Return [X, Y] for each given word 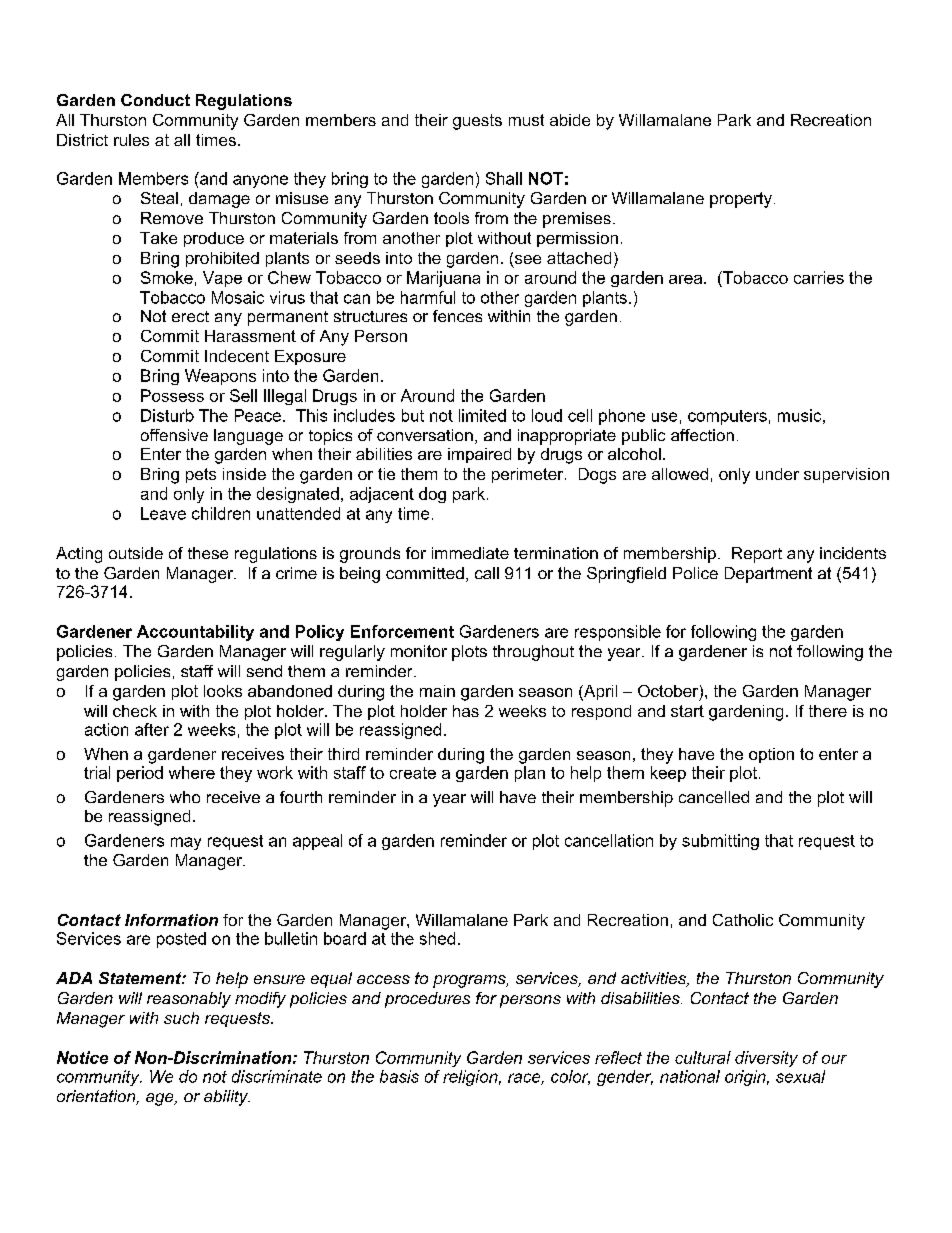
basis [399, 1076]
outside [136, 553]
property [741, 200]
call [487, 573]
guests [477, 122]
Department [768, 575]
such [181, 1018]
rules [131, 140]
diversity [766, 1059]
